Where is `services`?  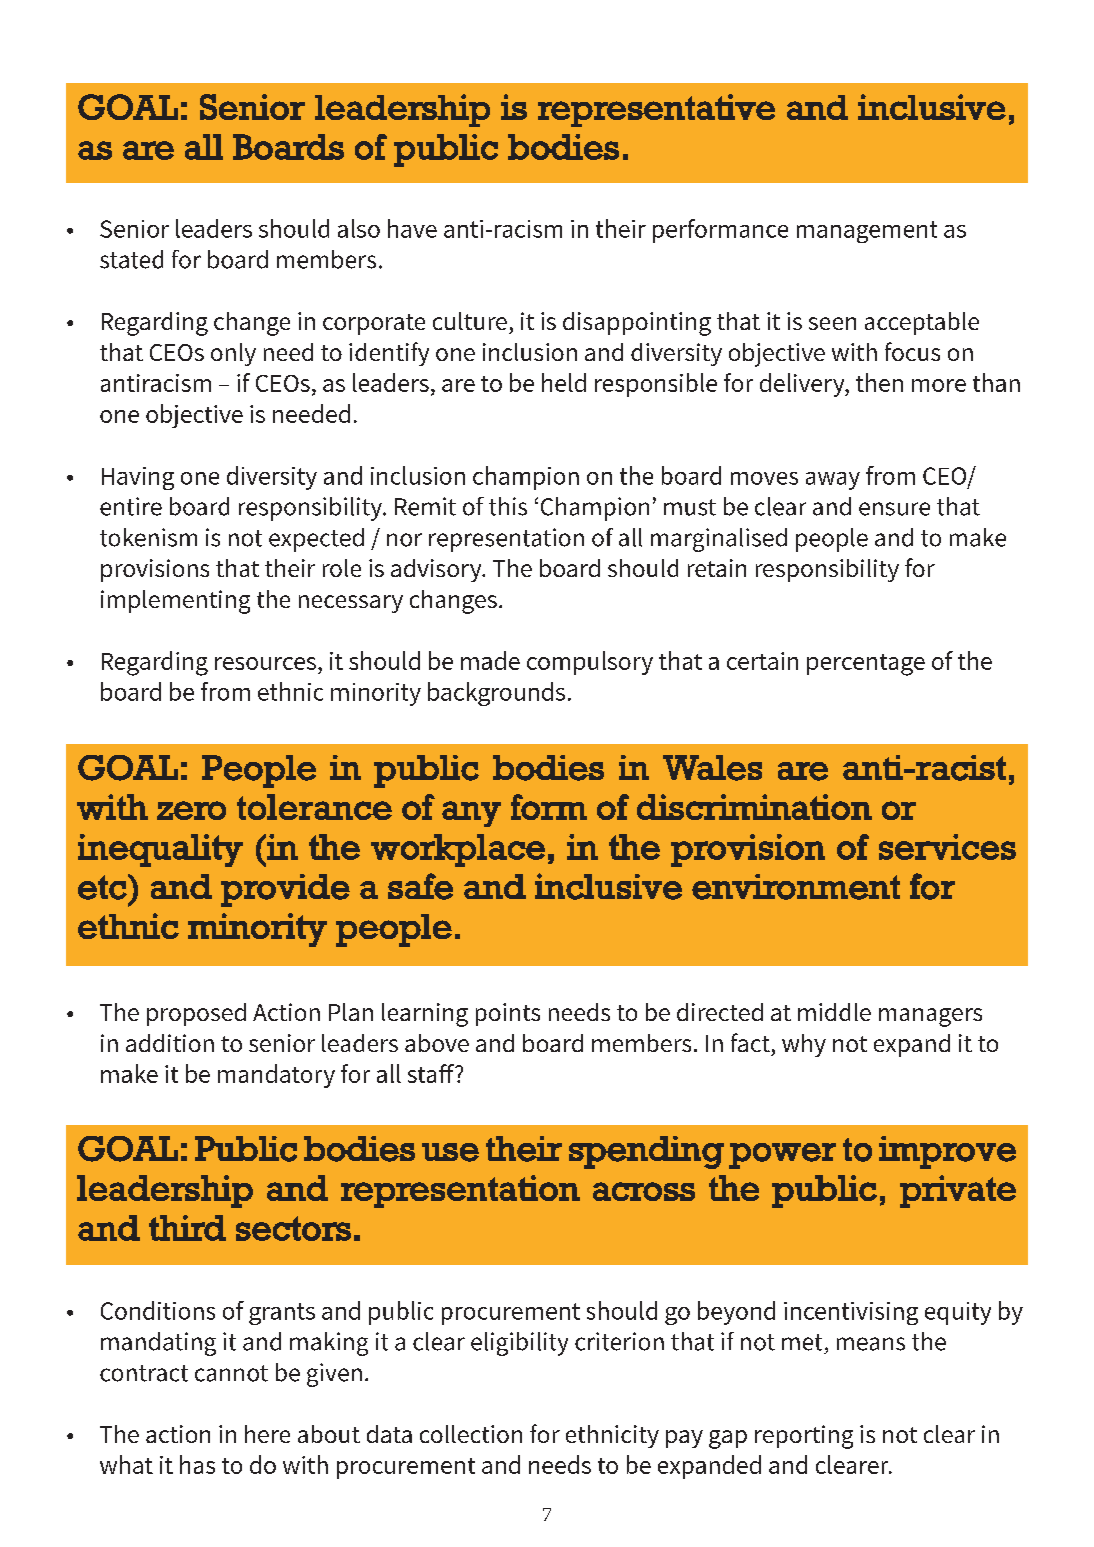 services is located at coordinates (947, 847).
